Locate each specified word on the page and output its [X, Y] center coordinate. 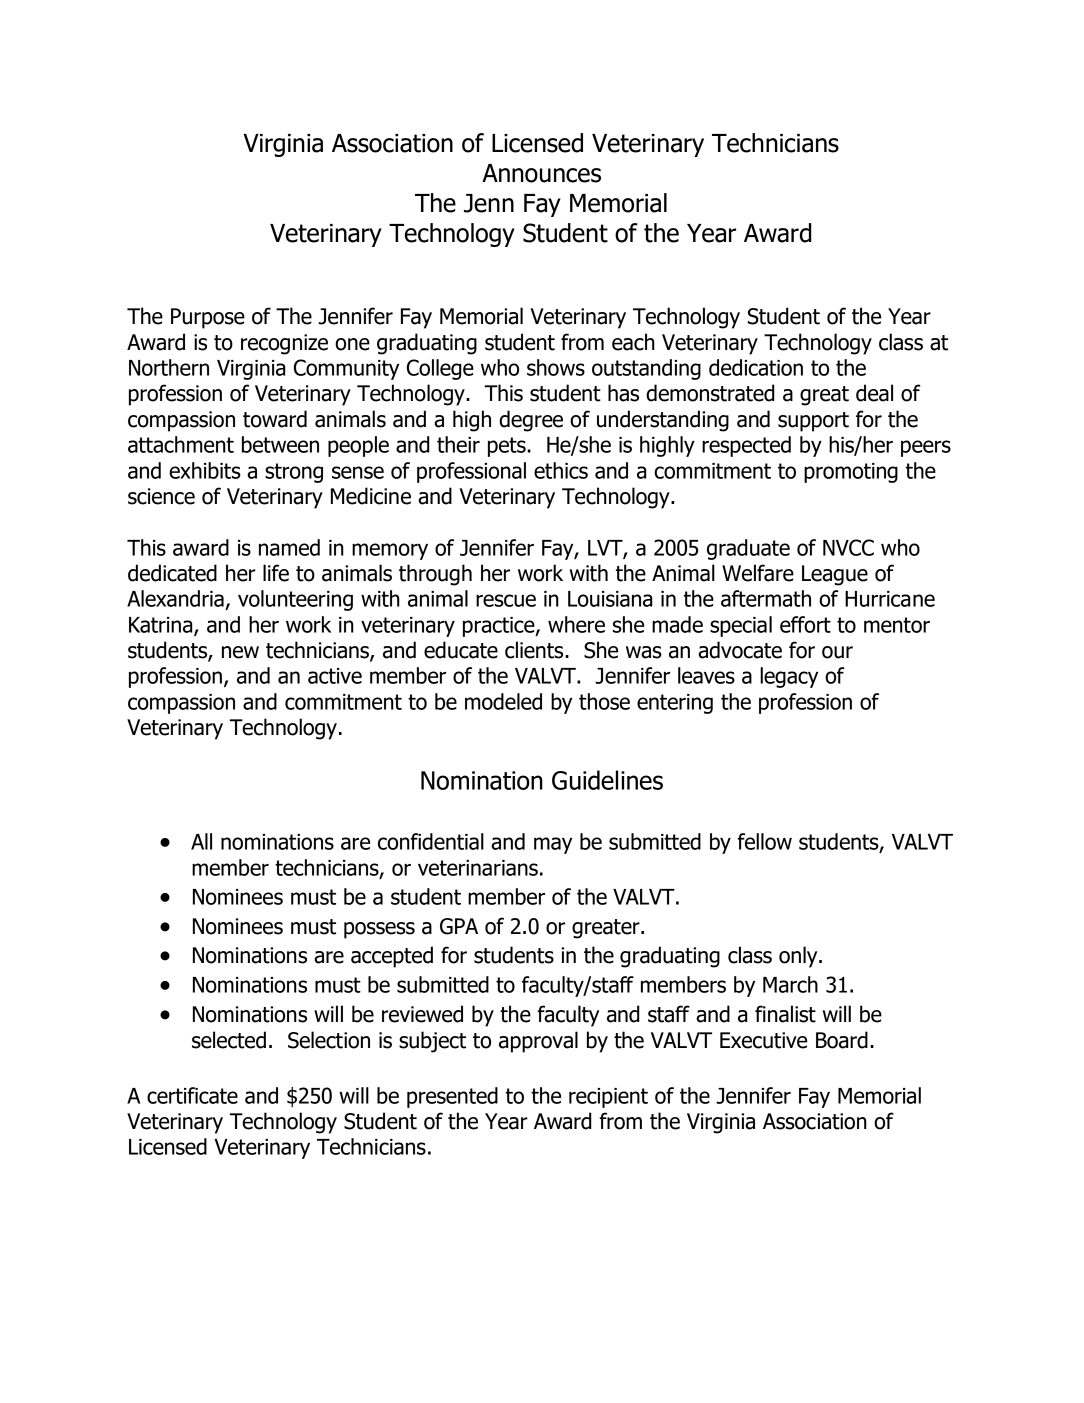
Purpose [208, 318]
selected [229, 1040]
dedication [756, 367]
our [837, 652]
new [240, 652]
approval [538, 1042]
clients [535, 650]
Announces [541, 173]
